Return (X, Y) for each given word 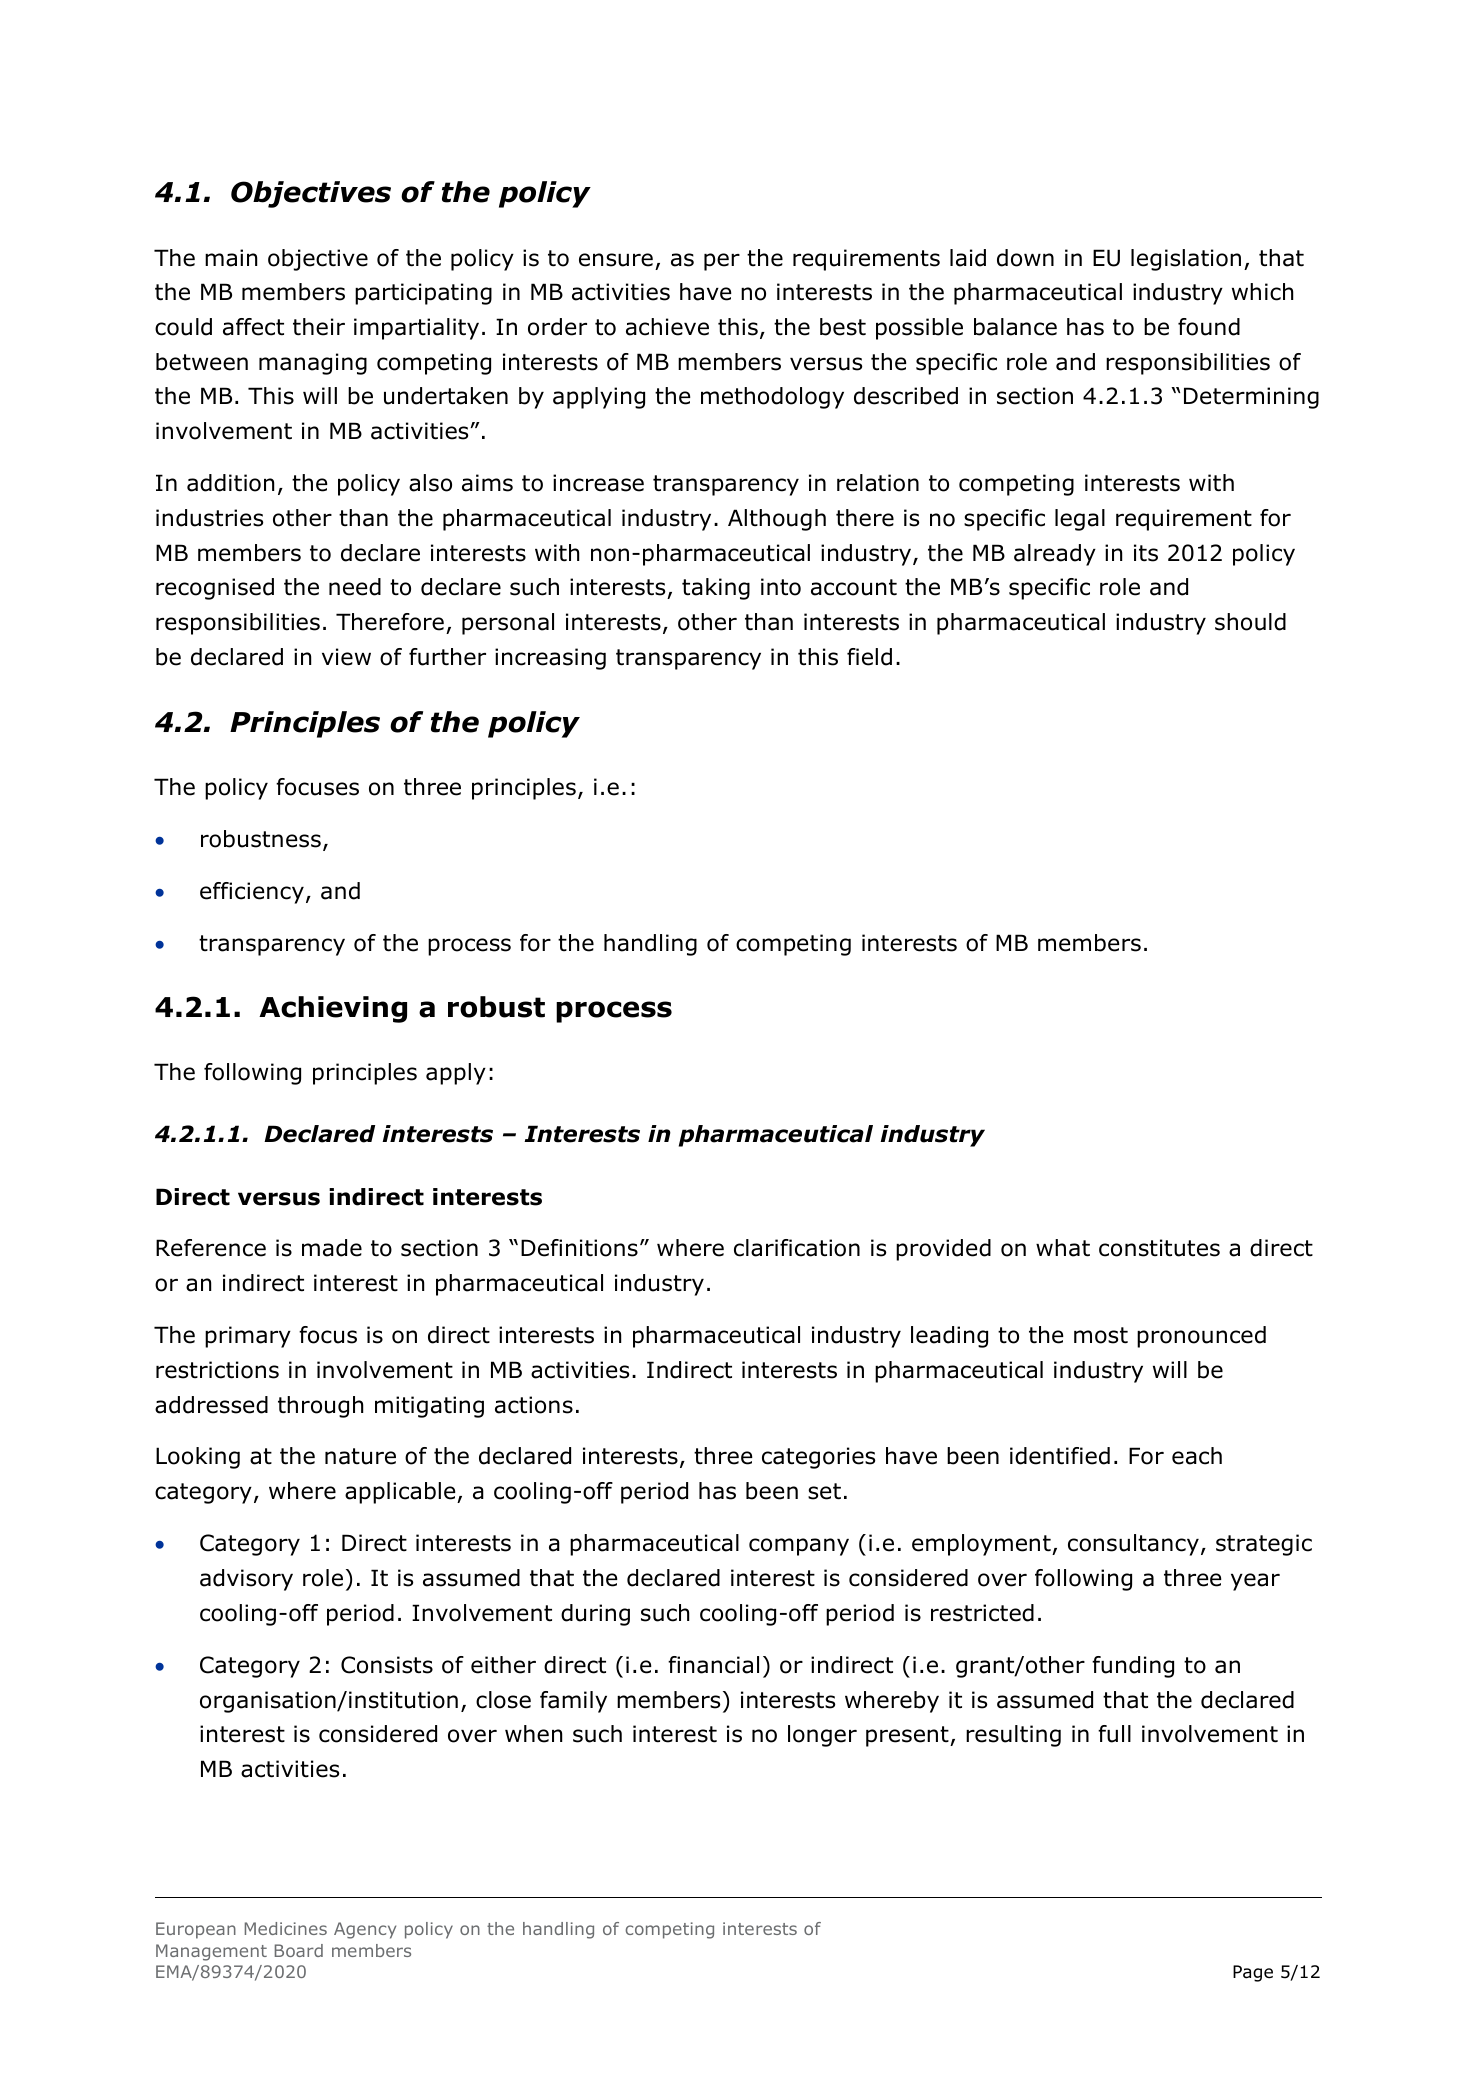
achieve (667, 327)
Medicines (286, 1928)
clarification (797, 1248)
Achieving (333, 1009)
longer (822, 1736)
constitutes (1159, 1248)
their (319, 327)
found (1209, 327)
